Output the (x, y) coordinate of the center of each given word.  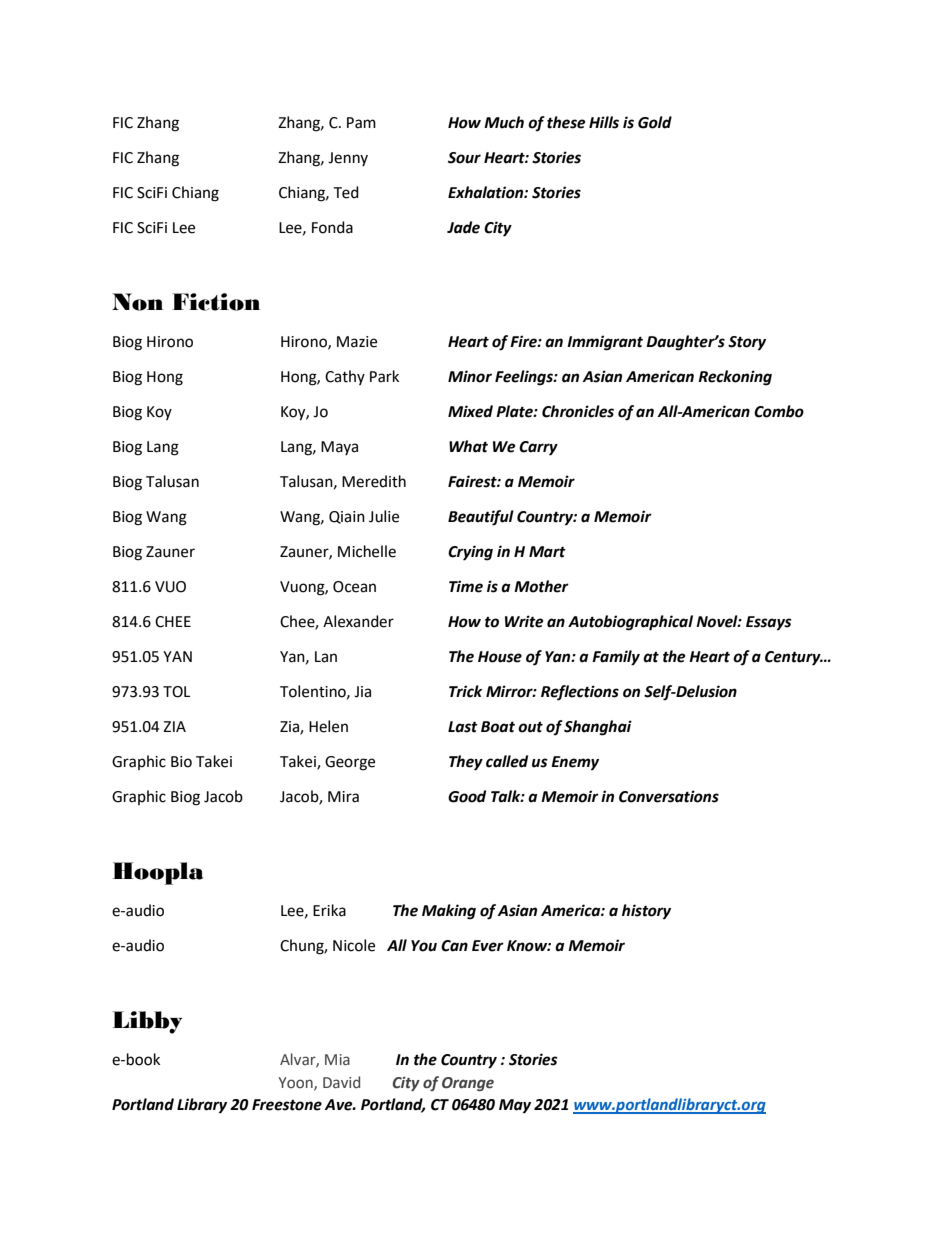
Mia (337, 1059)
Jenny (348, 159)
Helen (328, 726)
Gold (655, 122)
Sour (464, 158)
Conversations (669, 796)
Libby (148, 1022)
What (468, 446)
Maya (339, 448)
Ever (488, 946)
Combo (779, 411)
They (466, 763)
